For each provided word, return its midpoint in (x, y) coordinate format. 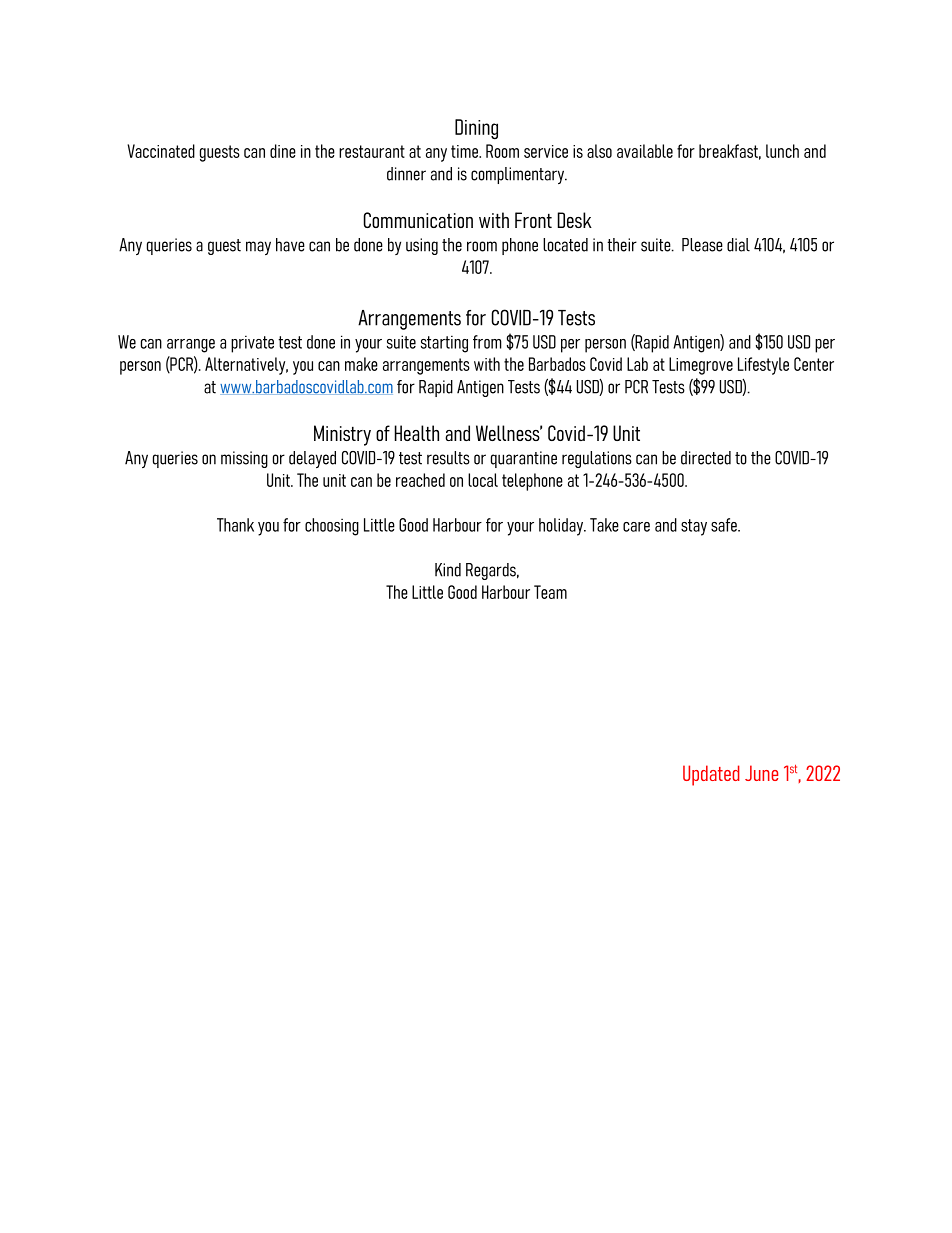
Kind (448, 570)
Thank (235, 525)
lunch (782, 151)
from (487, 342)
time (465, 151)
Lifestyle (763, 366)
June (761, 773)
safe (725, 525)
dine (283, 151)
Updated (711, 775)
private (252, 344)
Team (550, 592)
